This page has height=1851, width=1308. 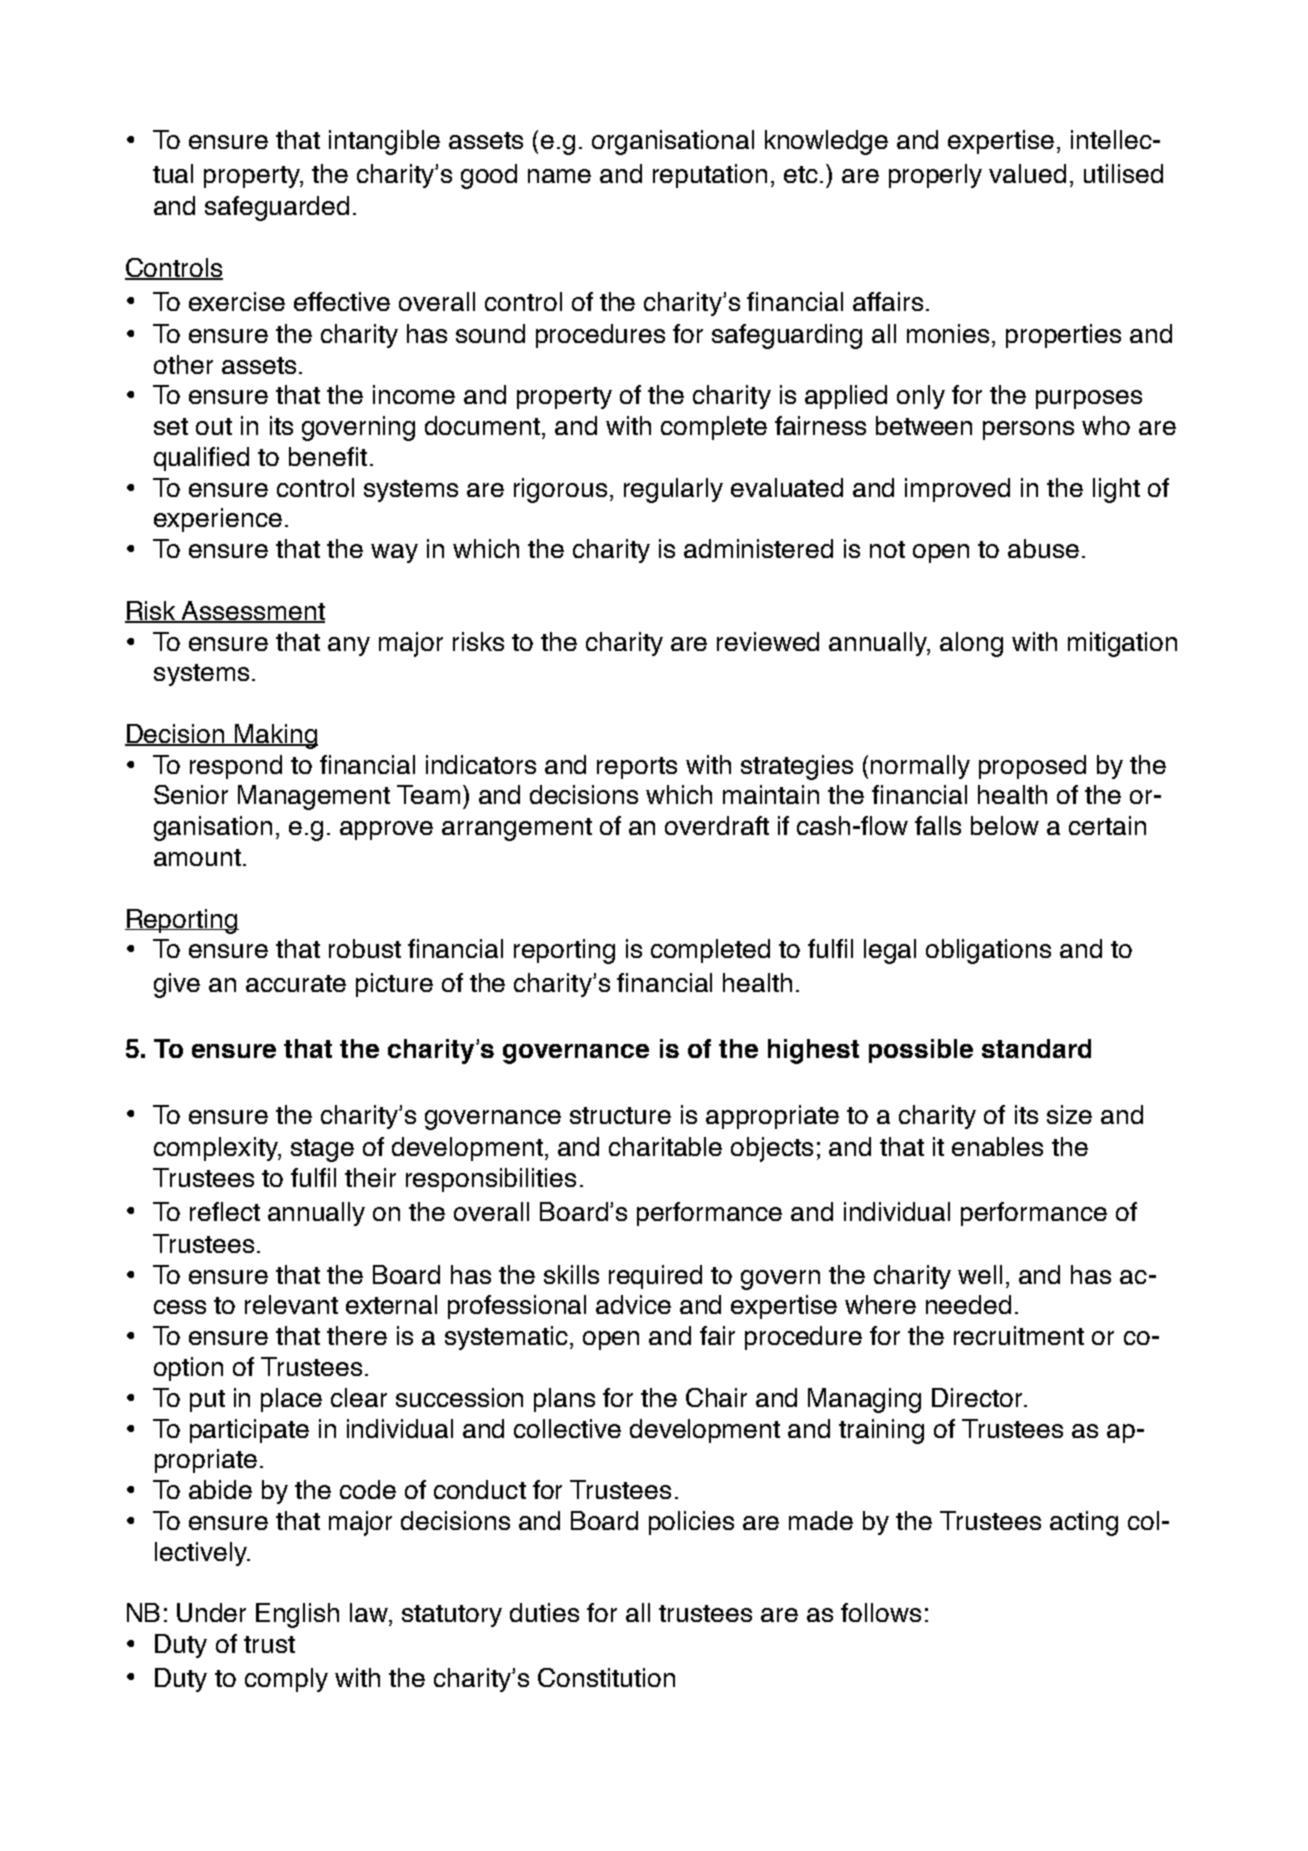 What do you see at coordinates (717, 825) in the page?
I see `overdraft` at bounding box center [717, 825].
